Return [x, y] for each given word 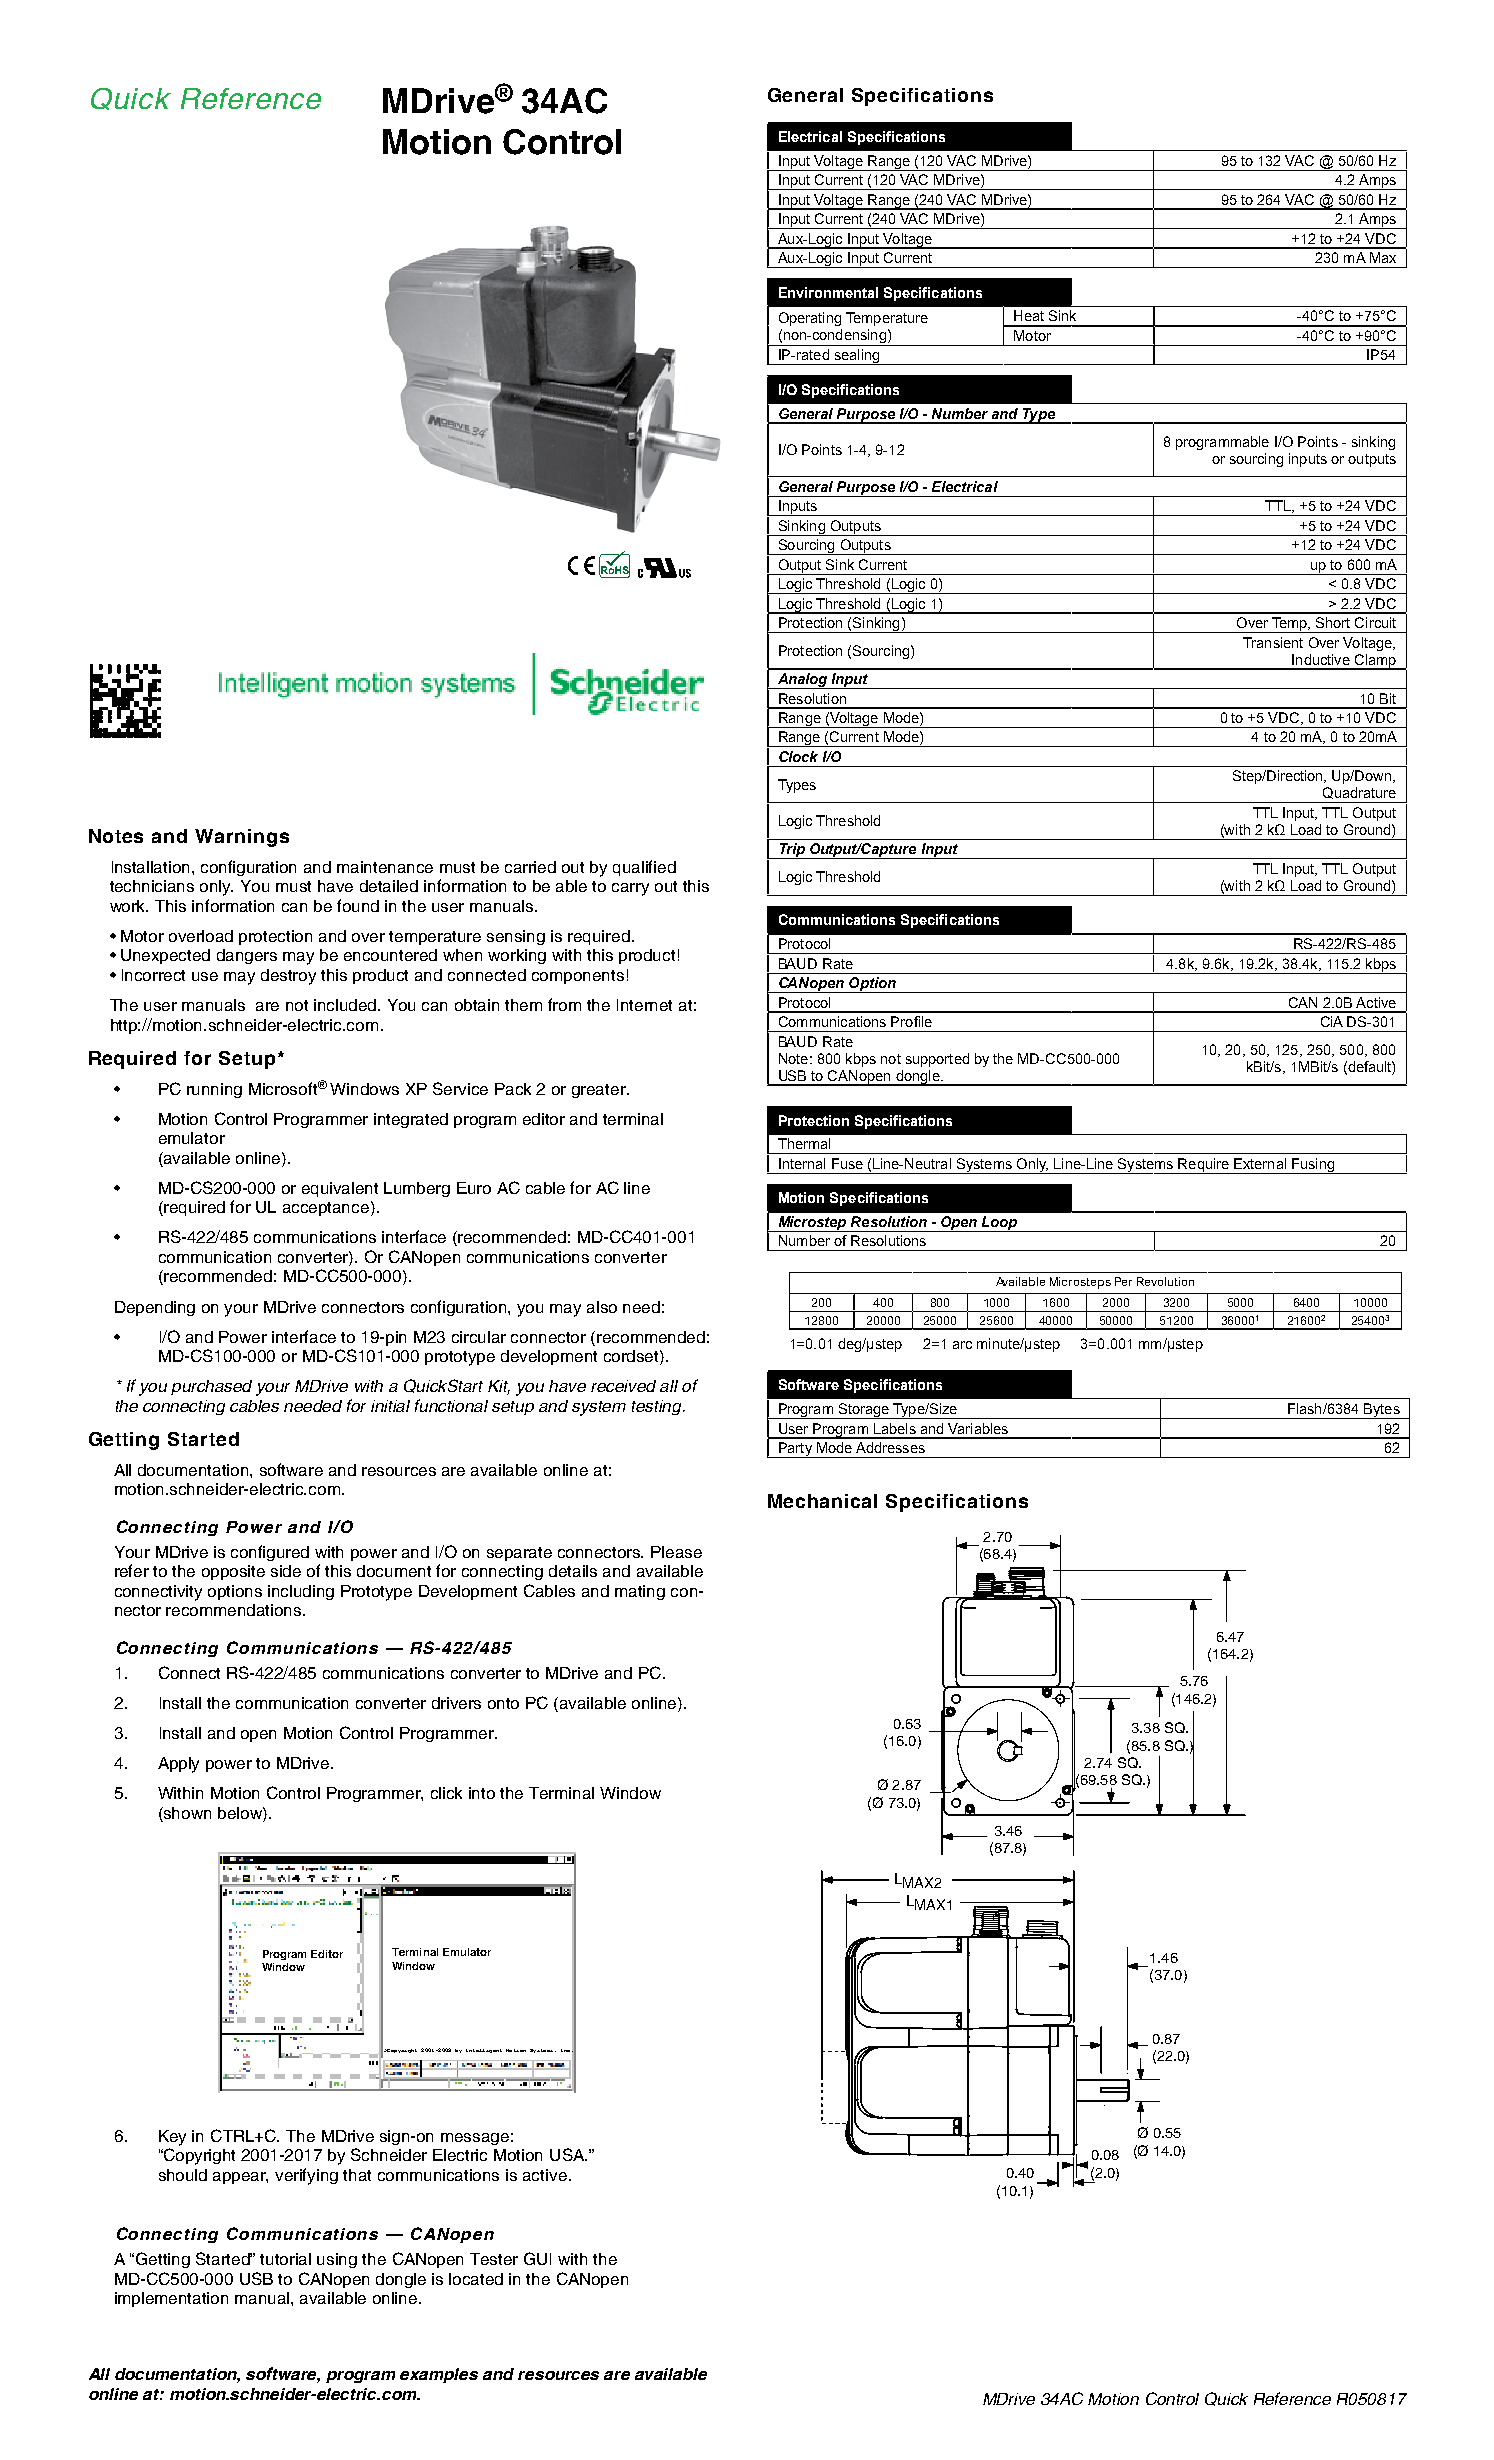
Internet [644, 1005]
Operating [810, 319]
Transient [1273, 642]
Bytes [1382, 1411]
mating [640, 1592]
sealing [857, 357]
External [1260, 1163]
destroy [288, 977]
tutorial [285, 2259]
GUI [537, 2258]
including [301, 1592]
